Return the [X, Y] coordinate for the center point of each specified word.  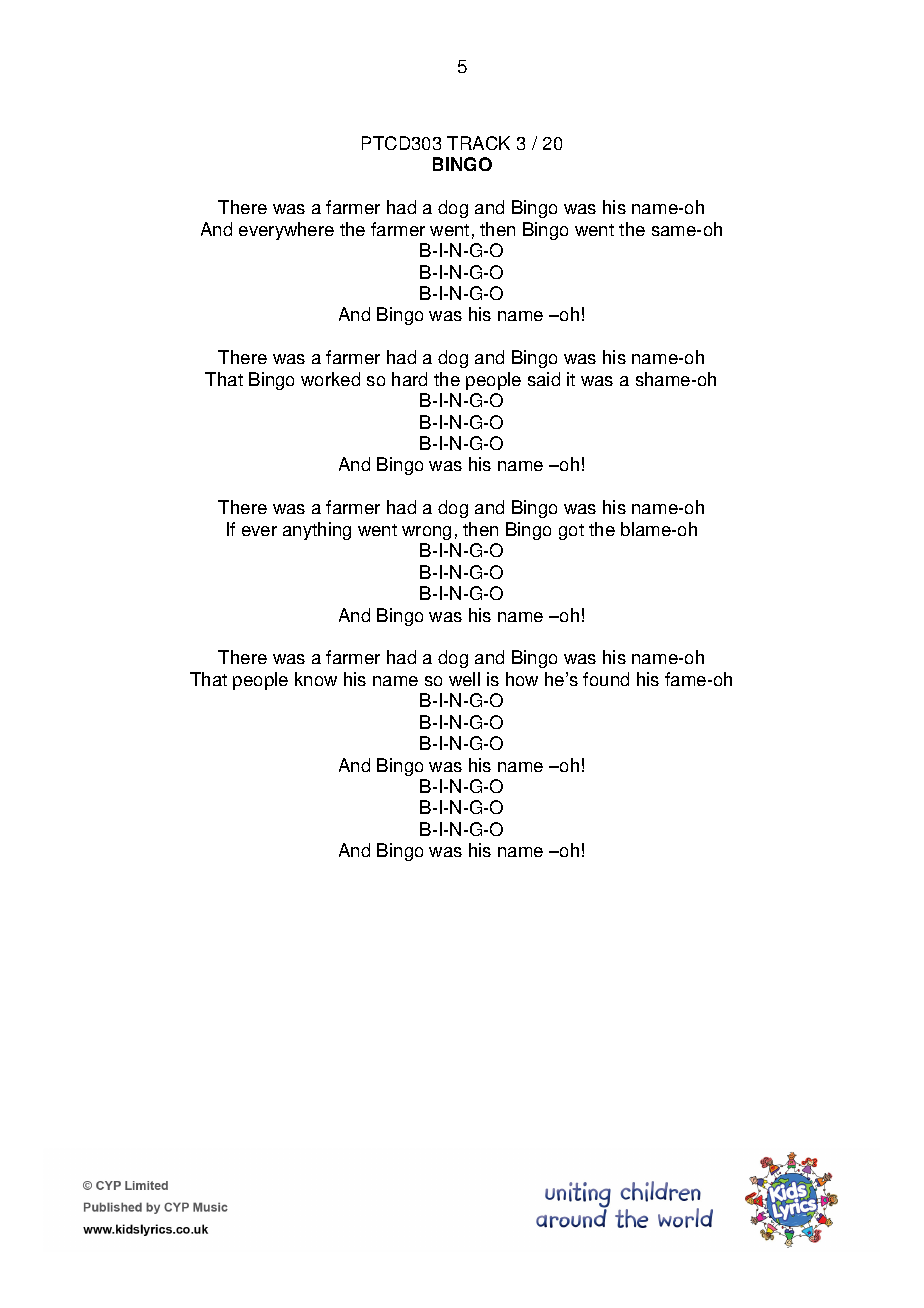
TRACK [478, 143]
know [316, 679]
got [571, 532]
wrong [426, 533]
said [544, 379]
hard [409, 379]
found [606, 679]
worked [330, 379]
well [464, 679]
